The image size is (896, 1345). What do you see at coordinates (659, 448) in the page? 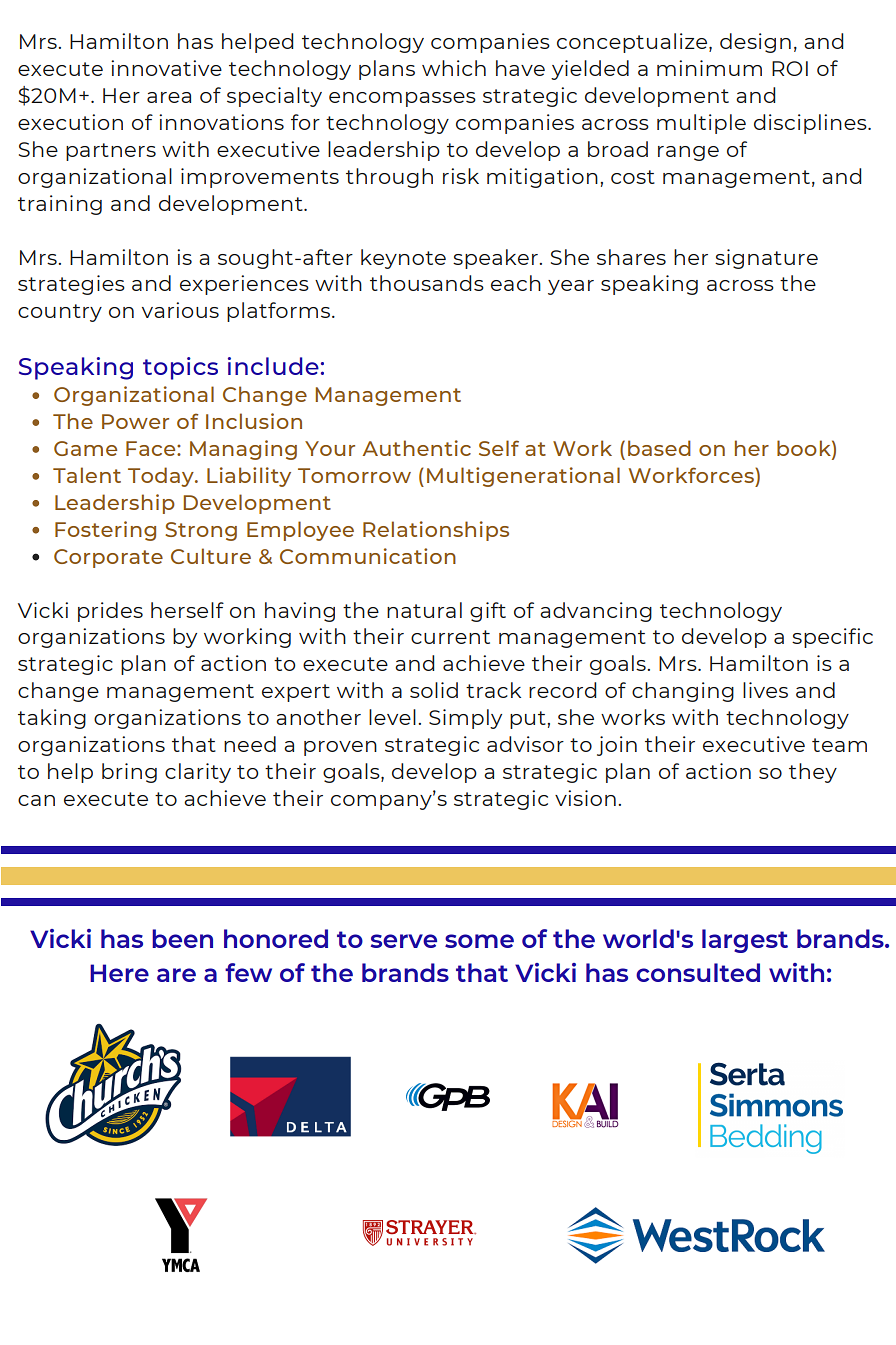
I see `based` at bounding box center [659, 448].
